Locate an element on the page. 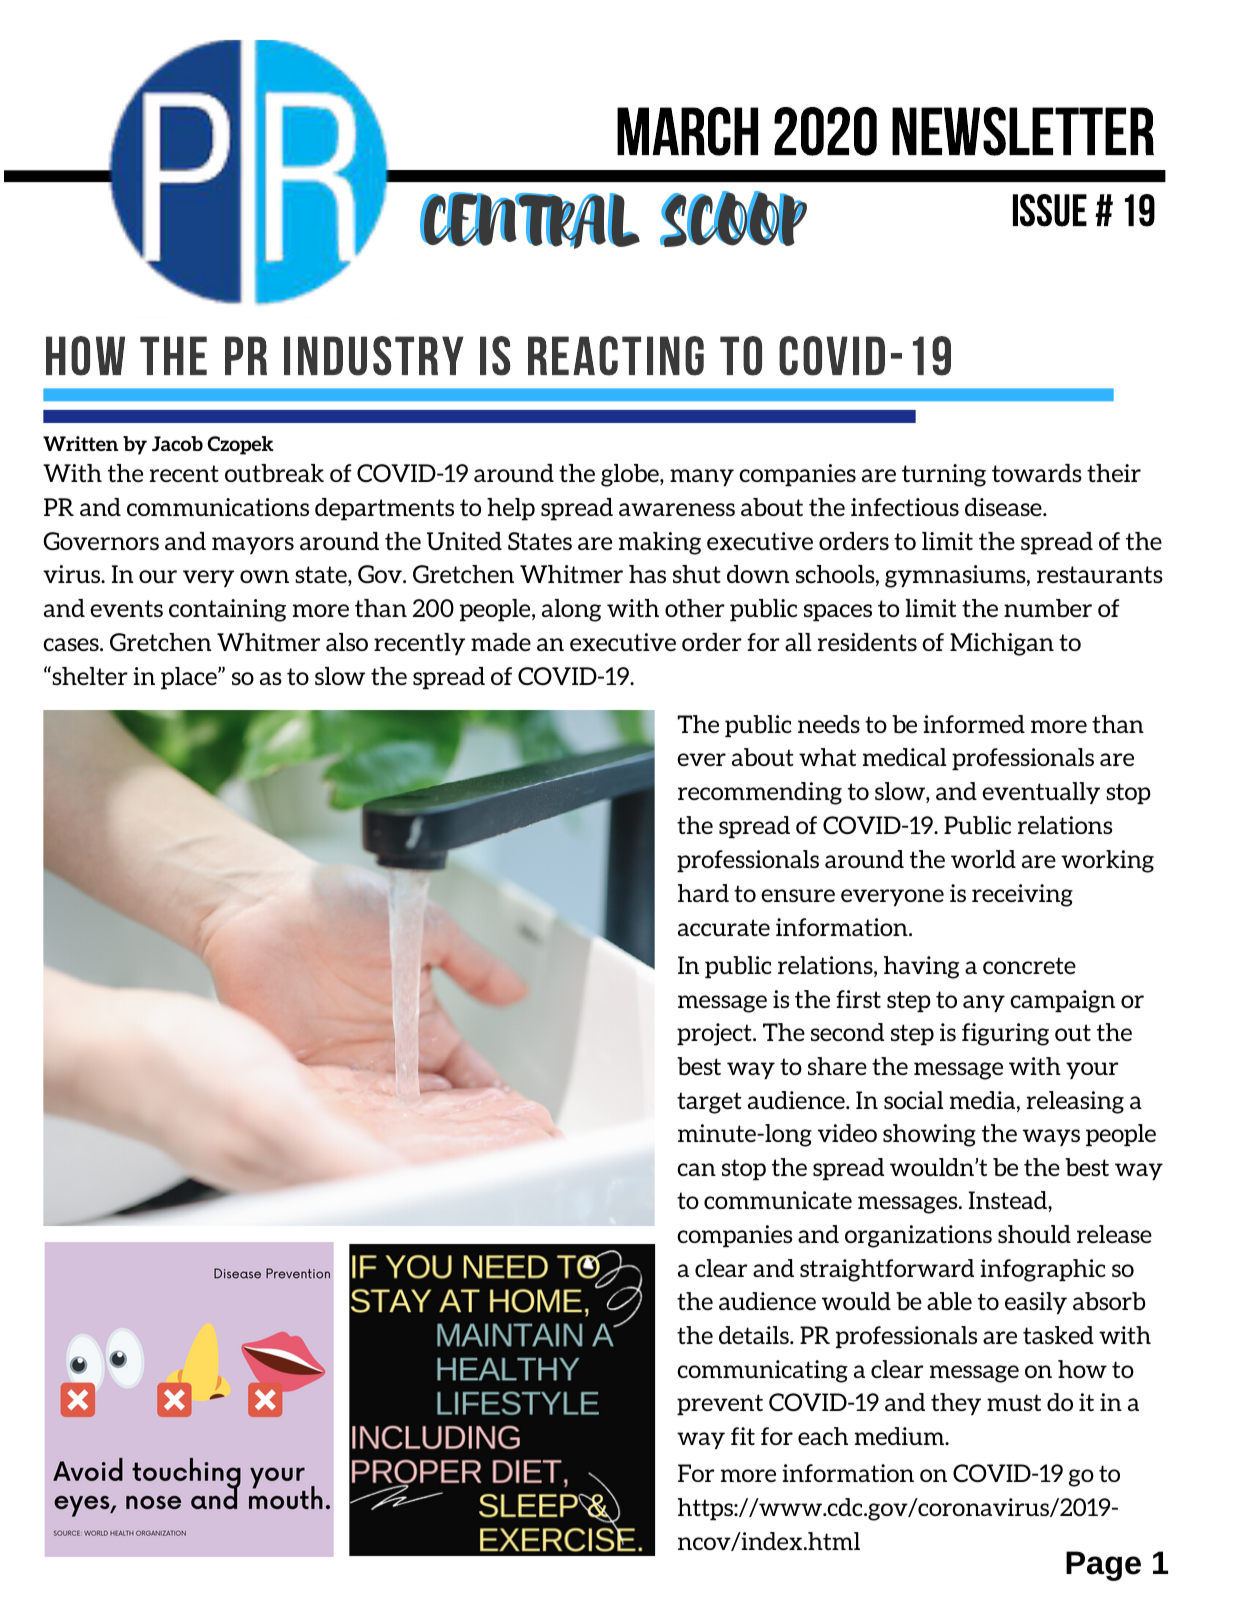 The image size is (1241, 1606). project is located at coordinates (715, 1034).
